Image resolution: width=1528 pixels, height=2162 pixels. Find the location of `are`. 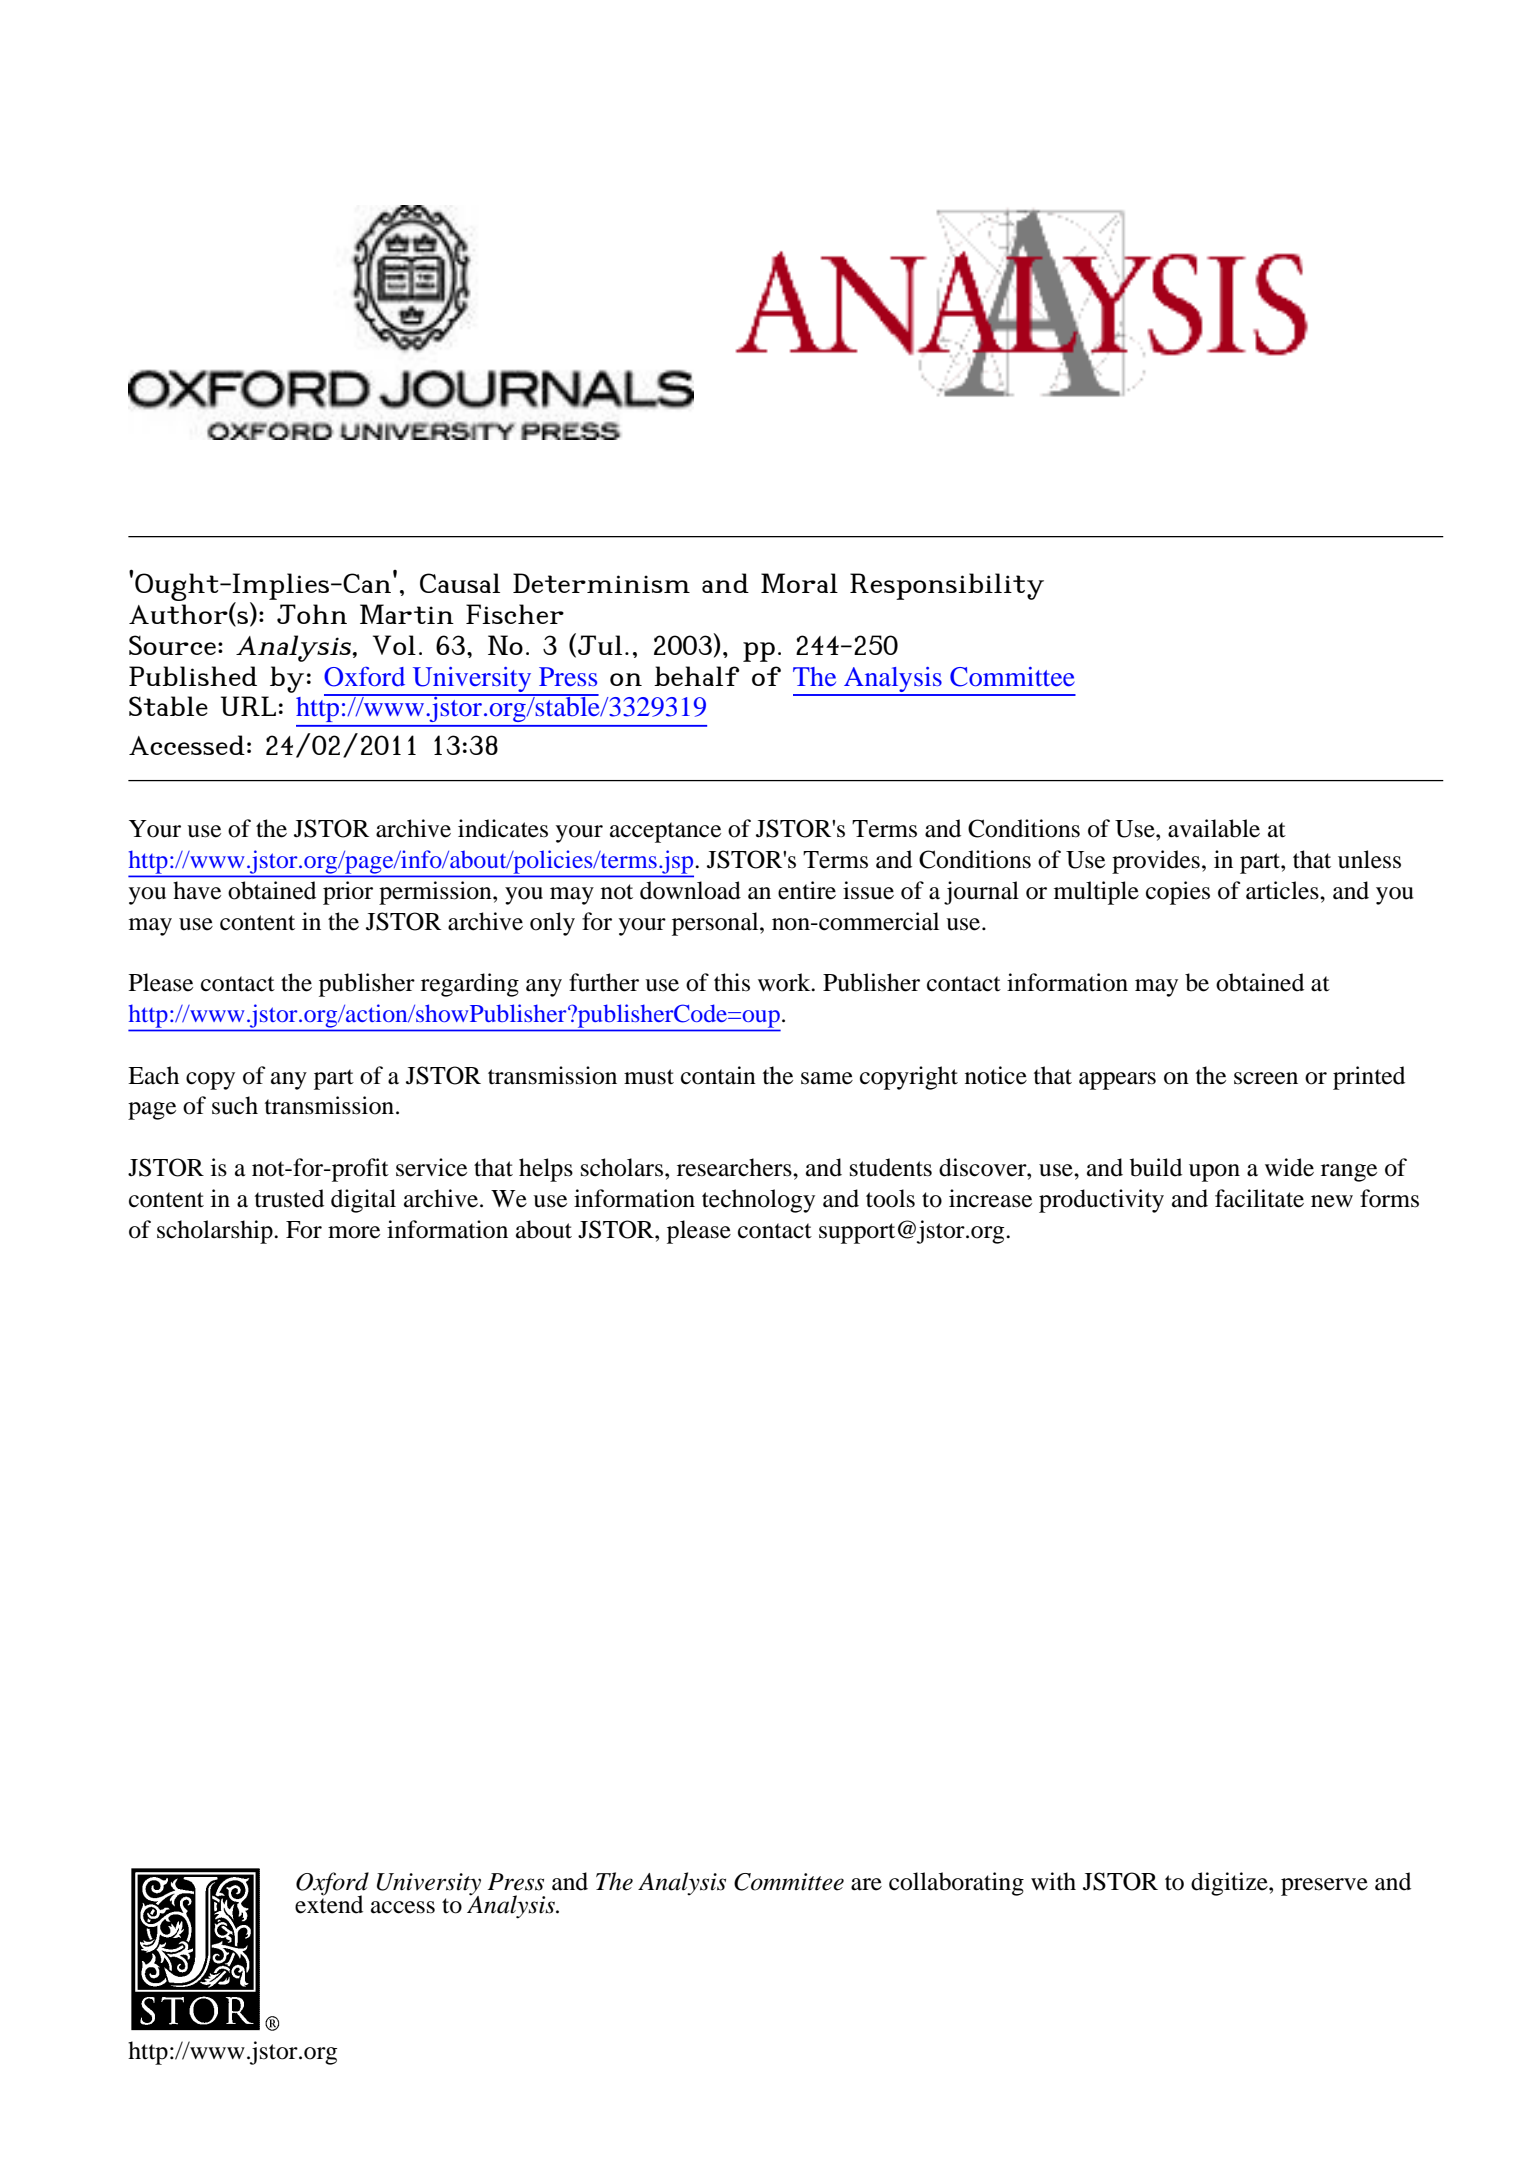

are is located at coordinates (866, 1884).
